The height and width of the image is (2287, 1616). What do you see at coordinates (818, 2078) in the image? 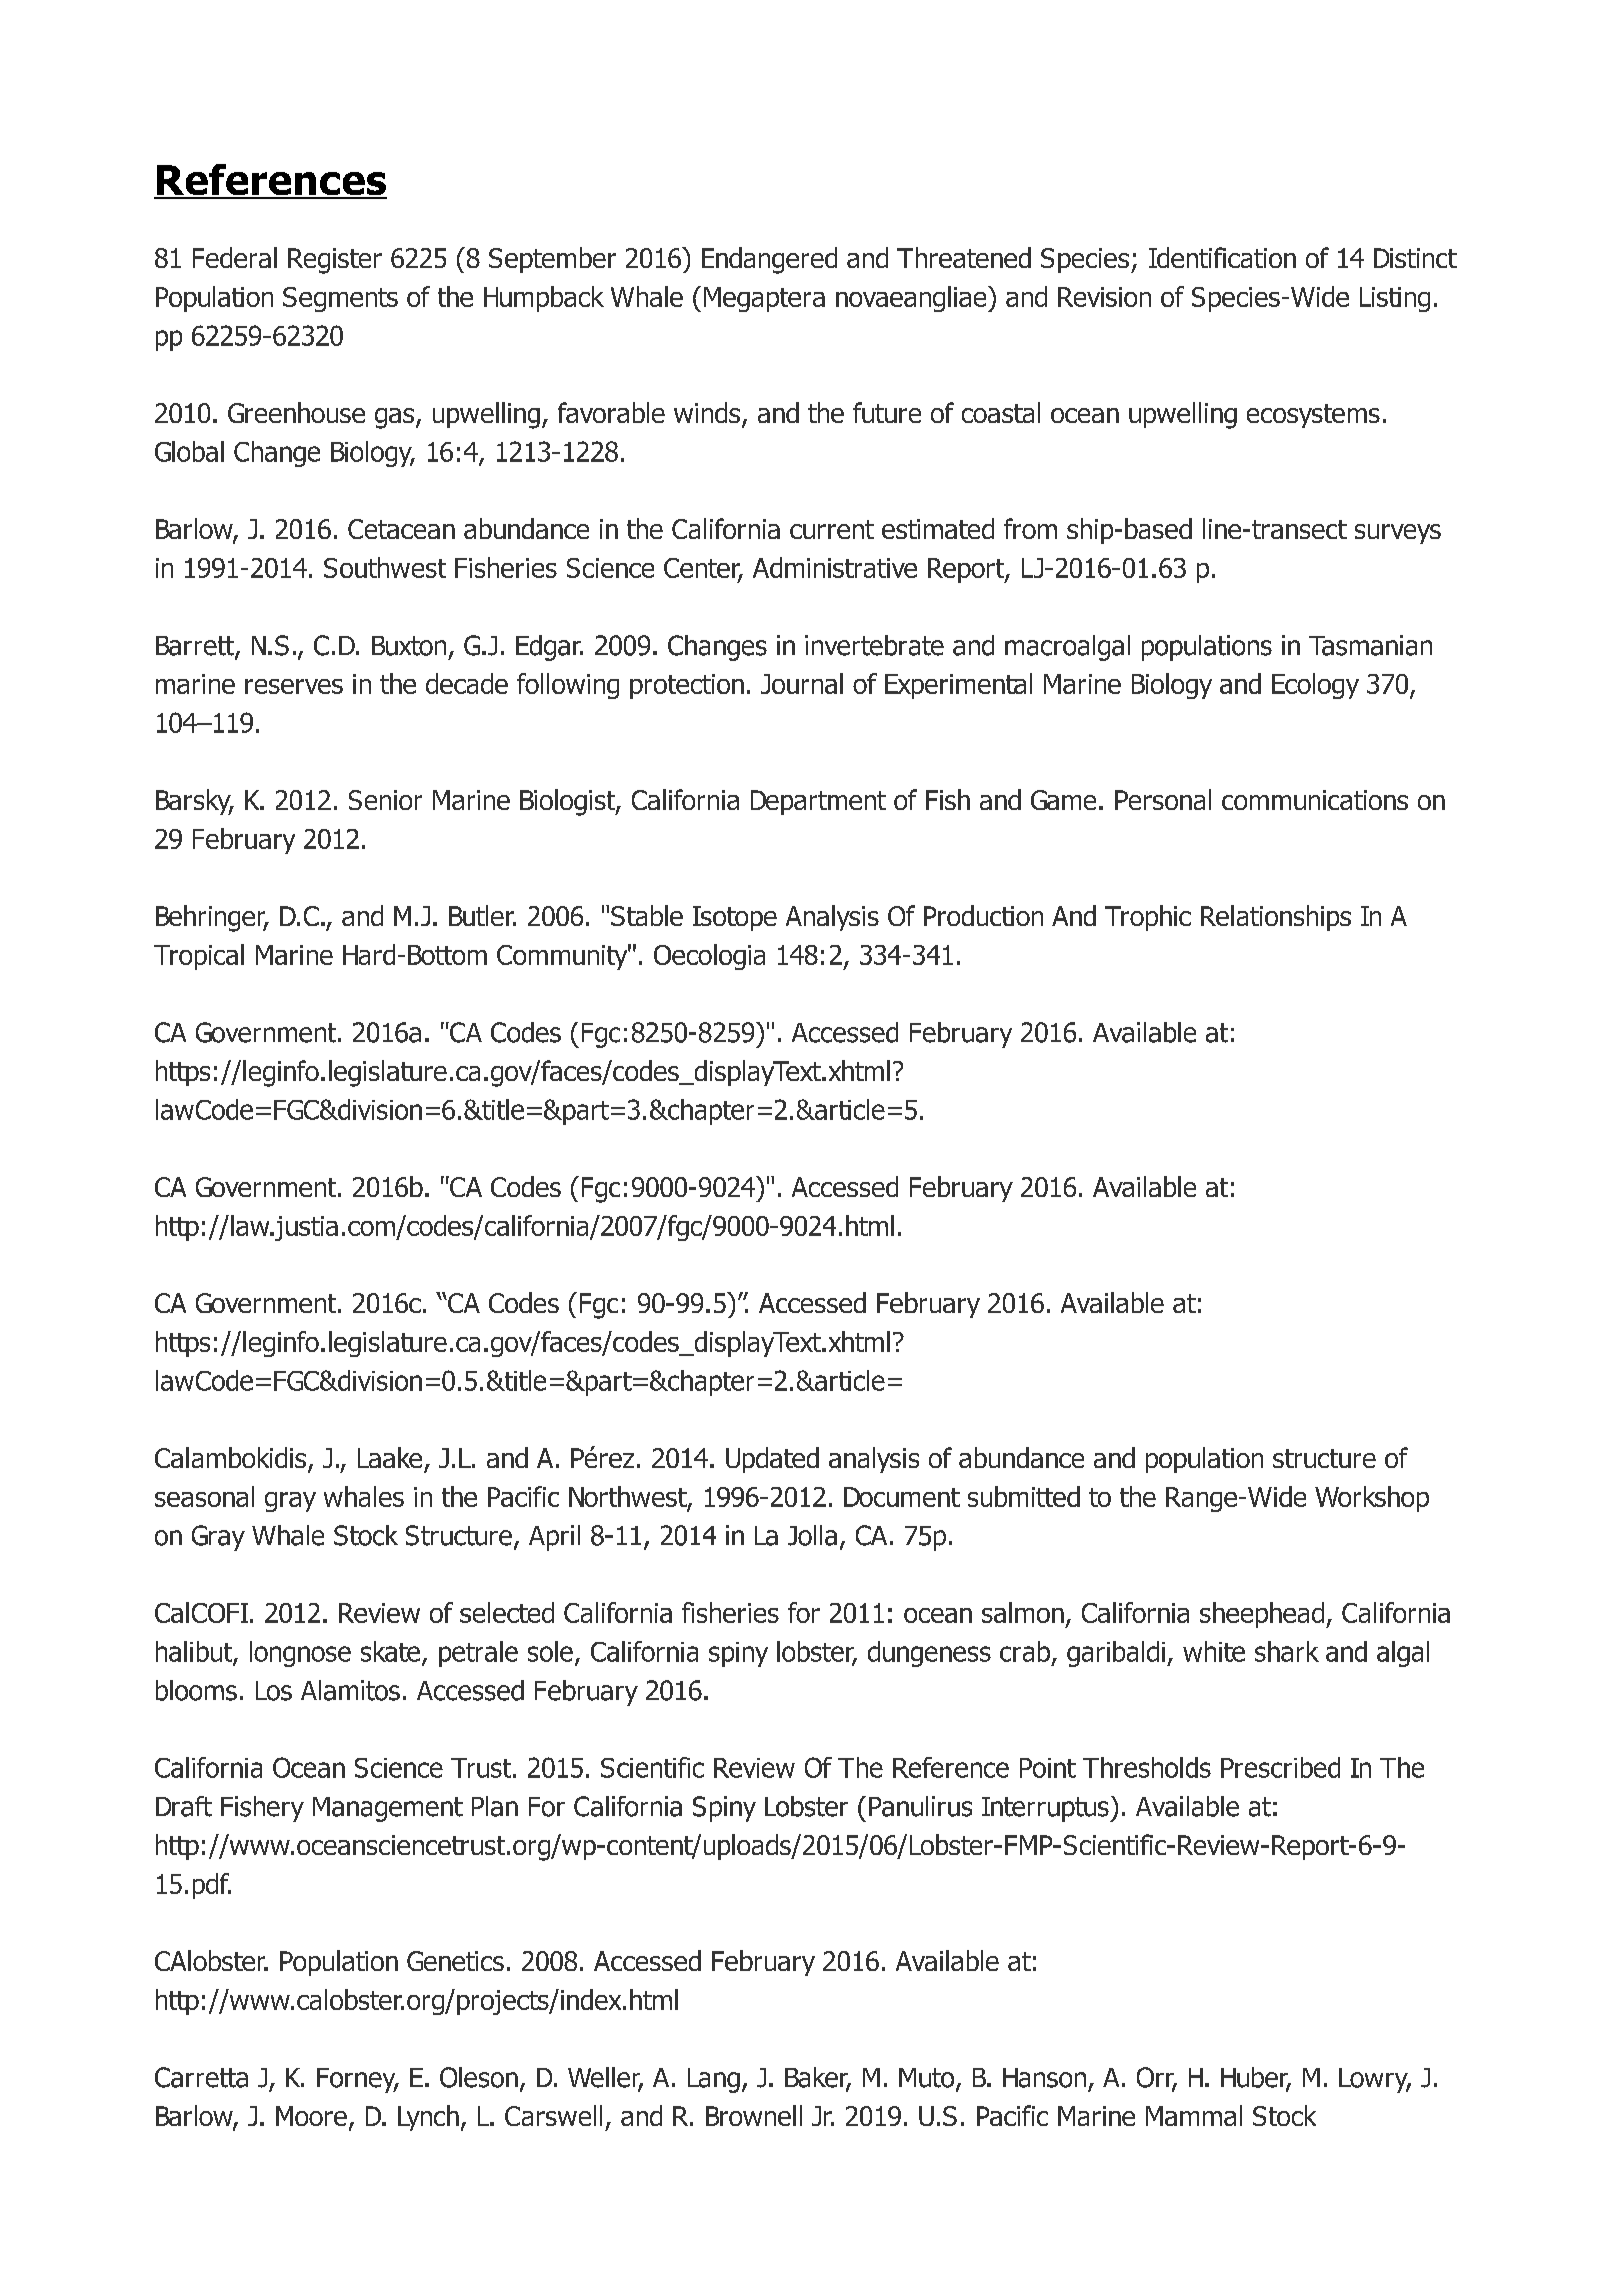
I see `Baker` at bounding box center [818, 2078].
